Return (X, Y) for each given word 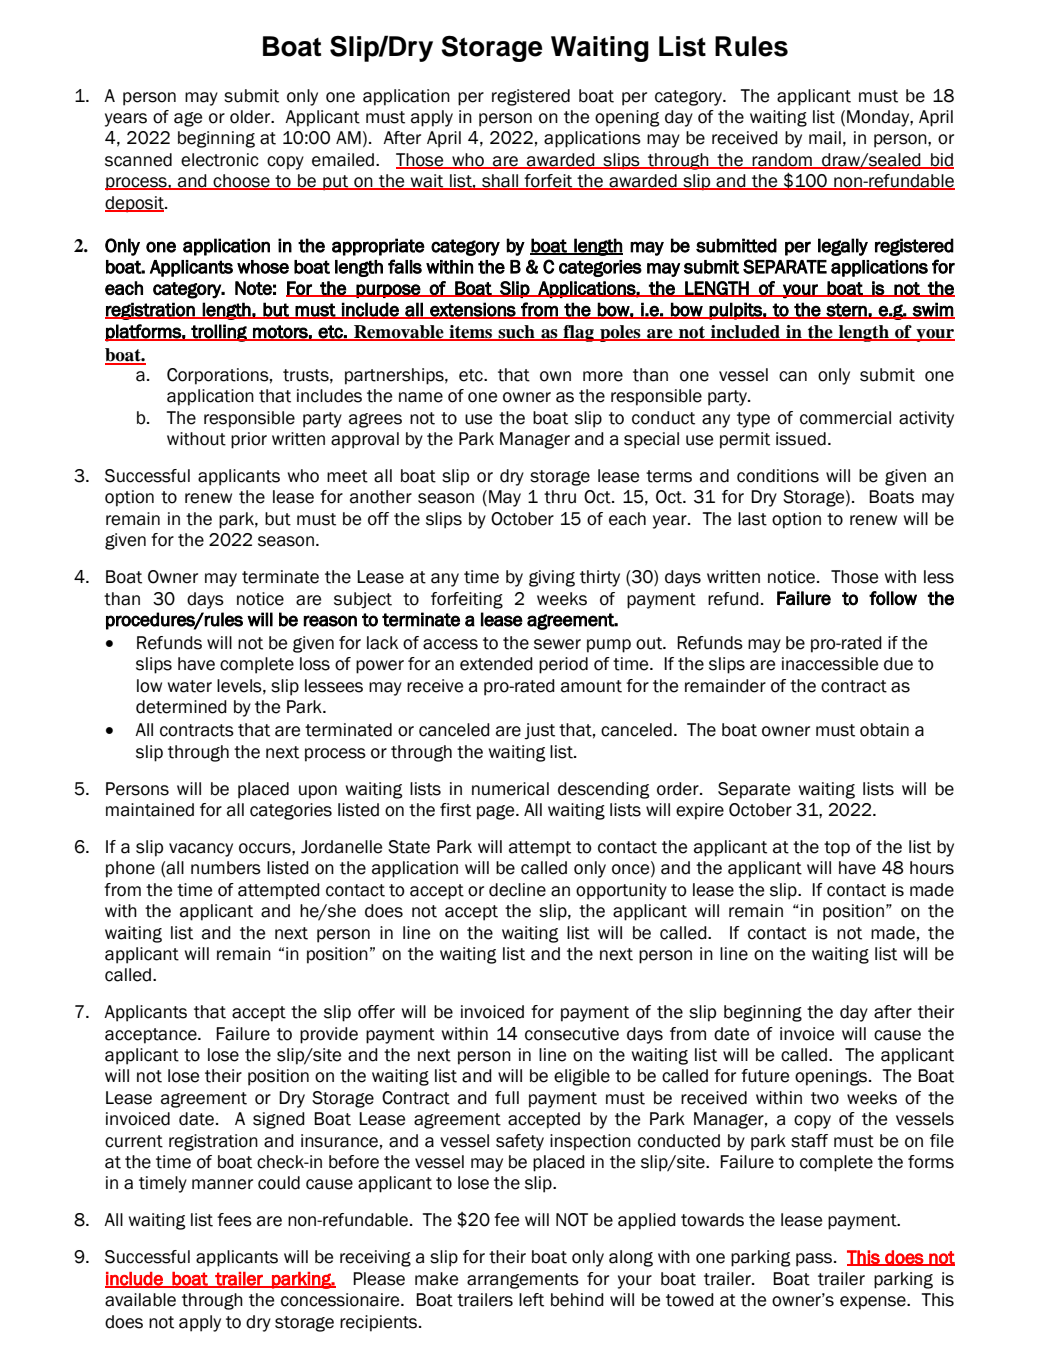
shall (500, 182)
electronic (220, 160)
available (140, 1300)
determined (181, 707)
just (539, 731)
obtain (884, 730)
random (782, 160)
